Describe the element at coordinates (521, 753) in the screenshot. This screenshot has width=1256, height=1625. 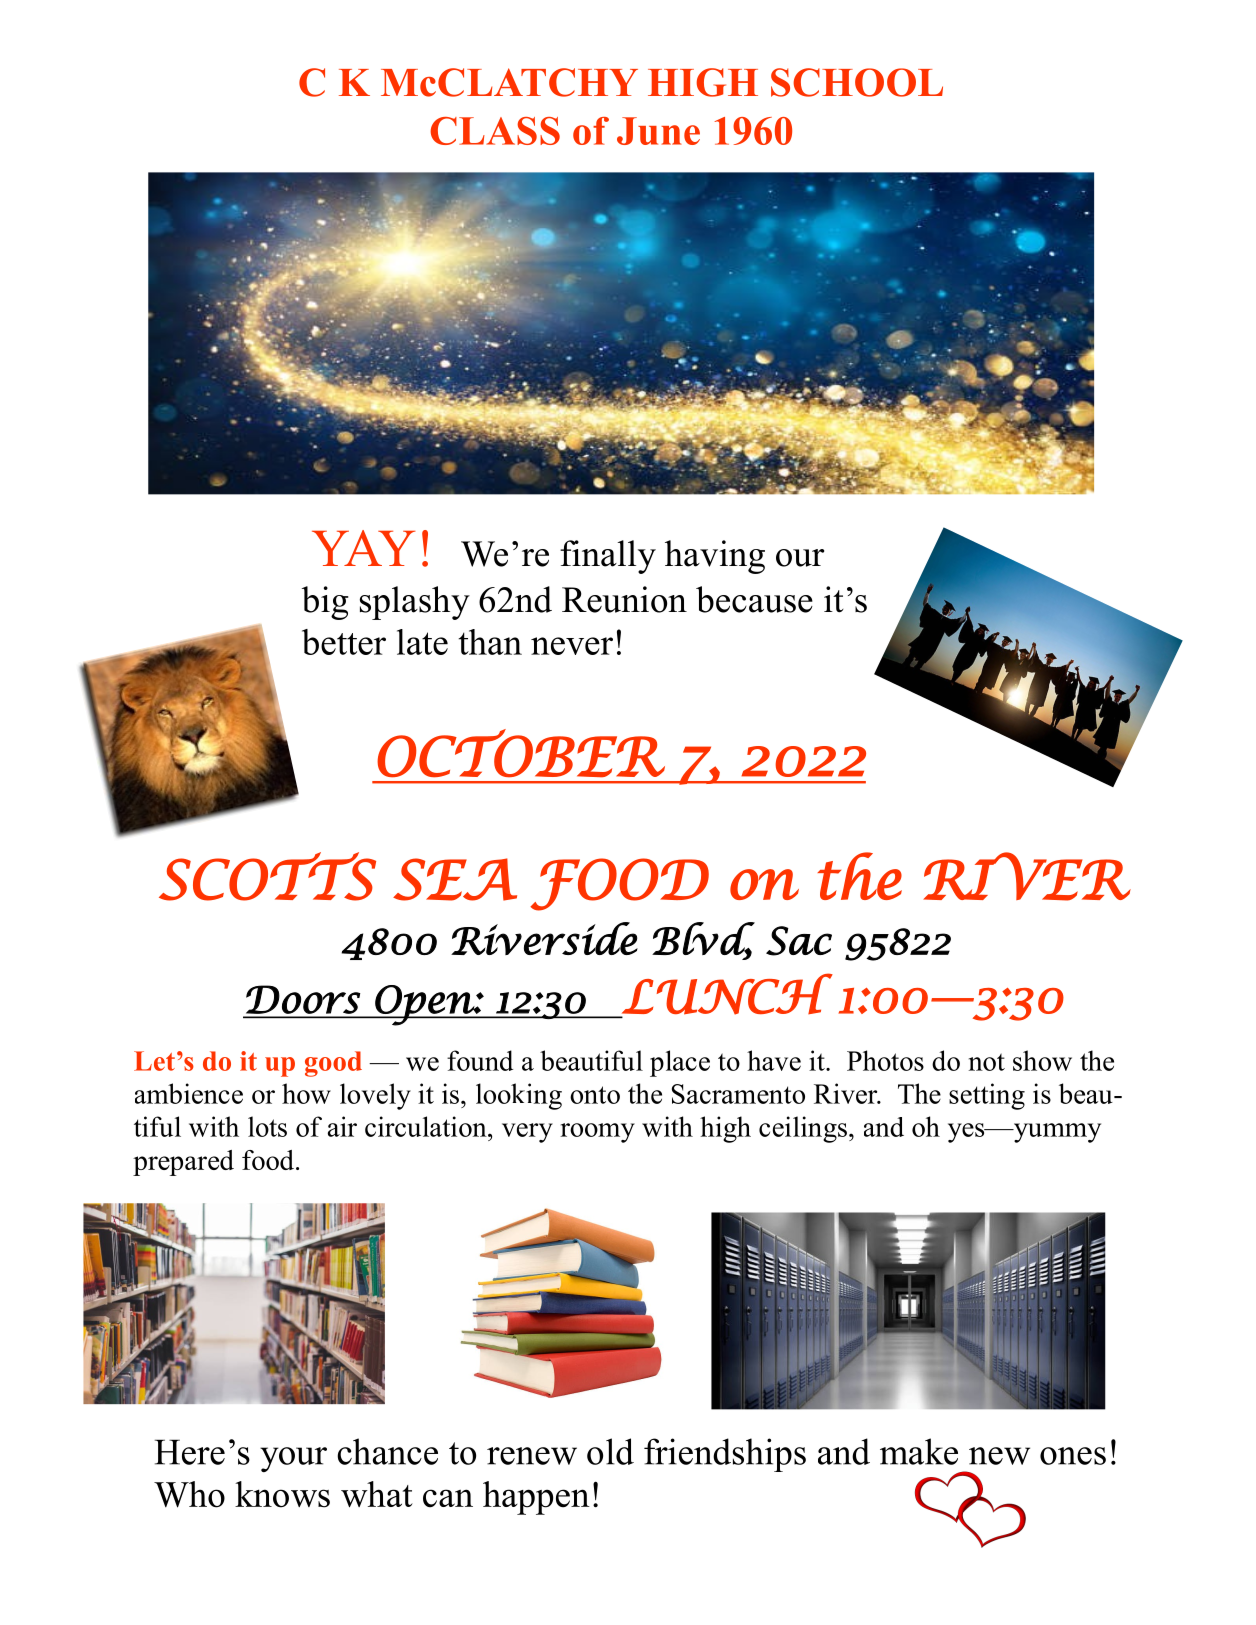
I see `OCTOBER` at that location.
